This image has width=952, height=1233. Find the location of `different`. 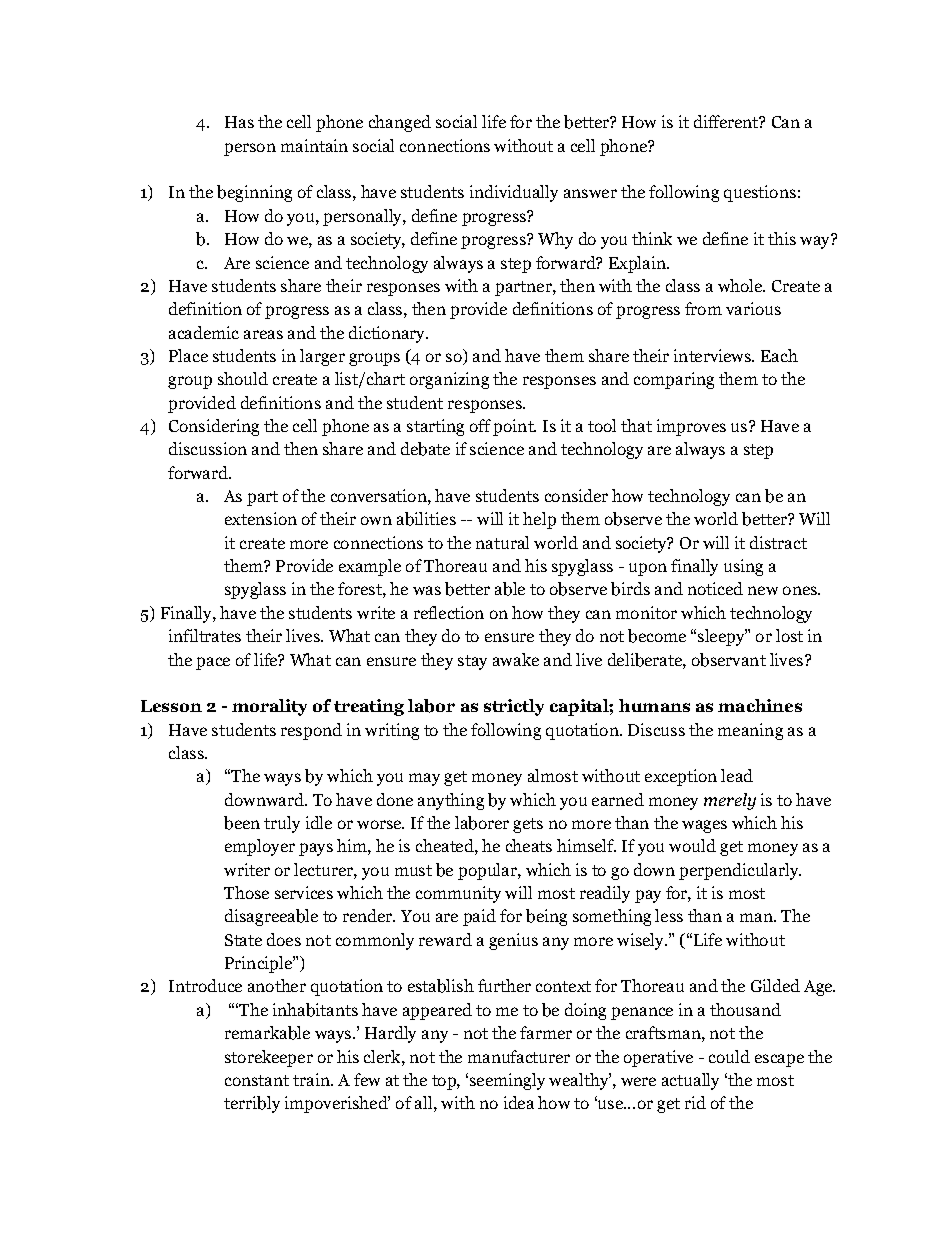

different is located at coordinates (727, 121).
